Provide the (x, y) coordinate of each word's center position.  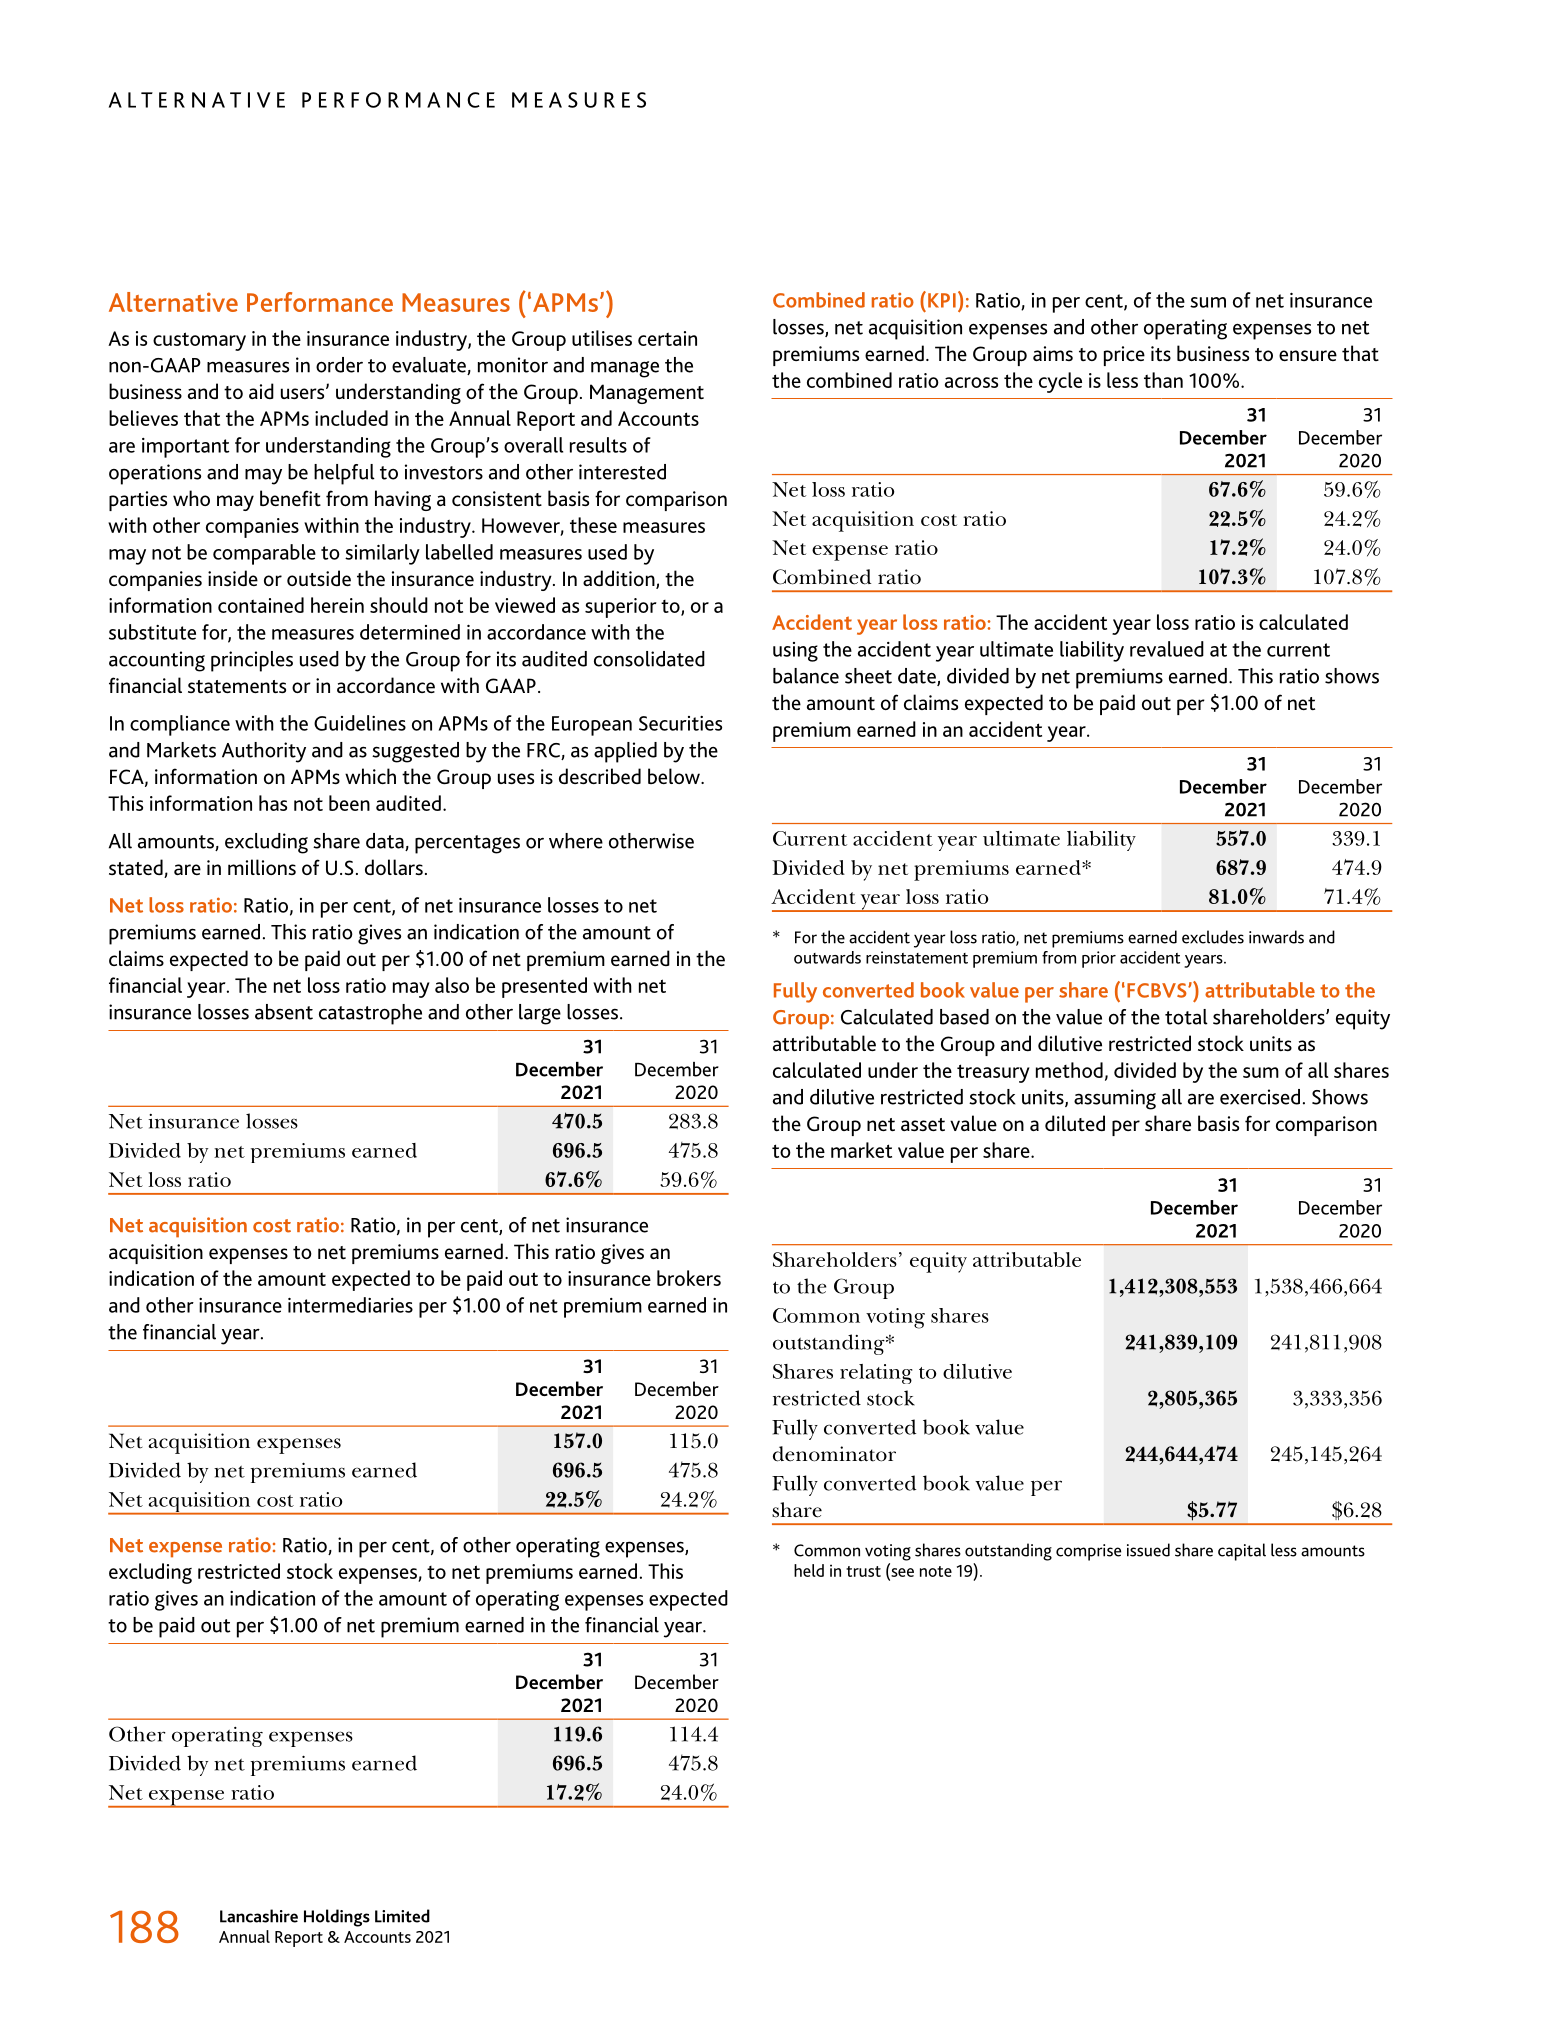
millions (262, 867)
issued (1148, 1550)
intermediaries (350, 1305)
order (339, 365)
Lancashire (259, 1916)
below (675, 776)
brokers (689, 1278)
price (1124, 356)
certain (667, 338)
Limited (402, 1916)
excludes (1213, 937)
